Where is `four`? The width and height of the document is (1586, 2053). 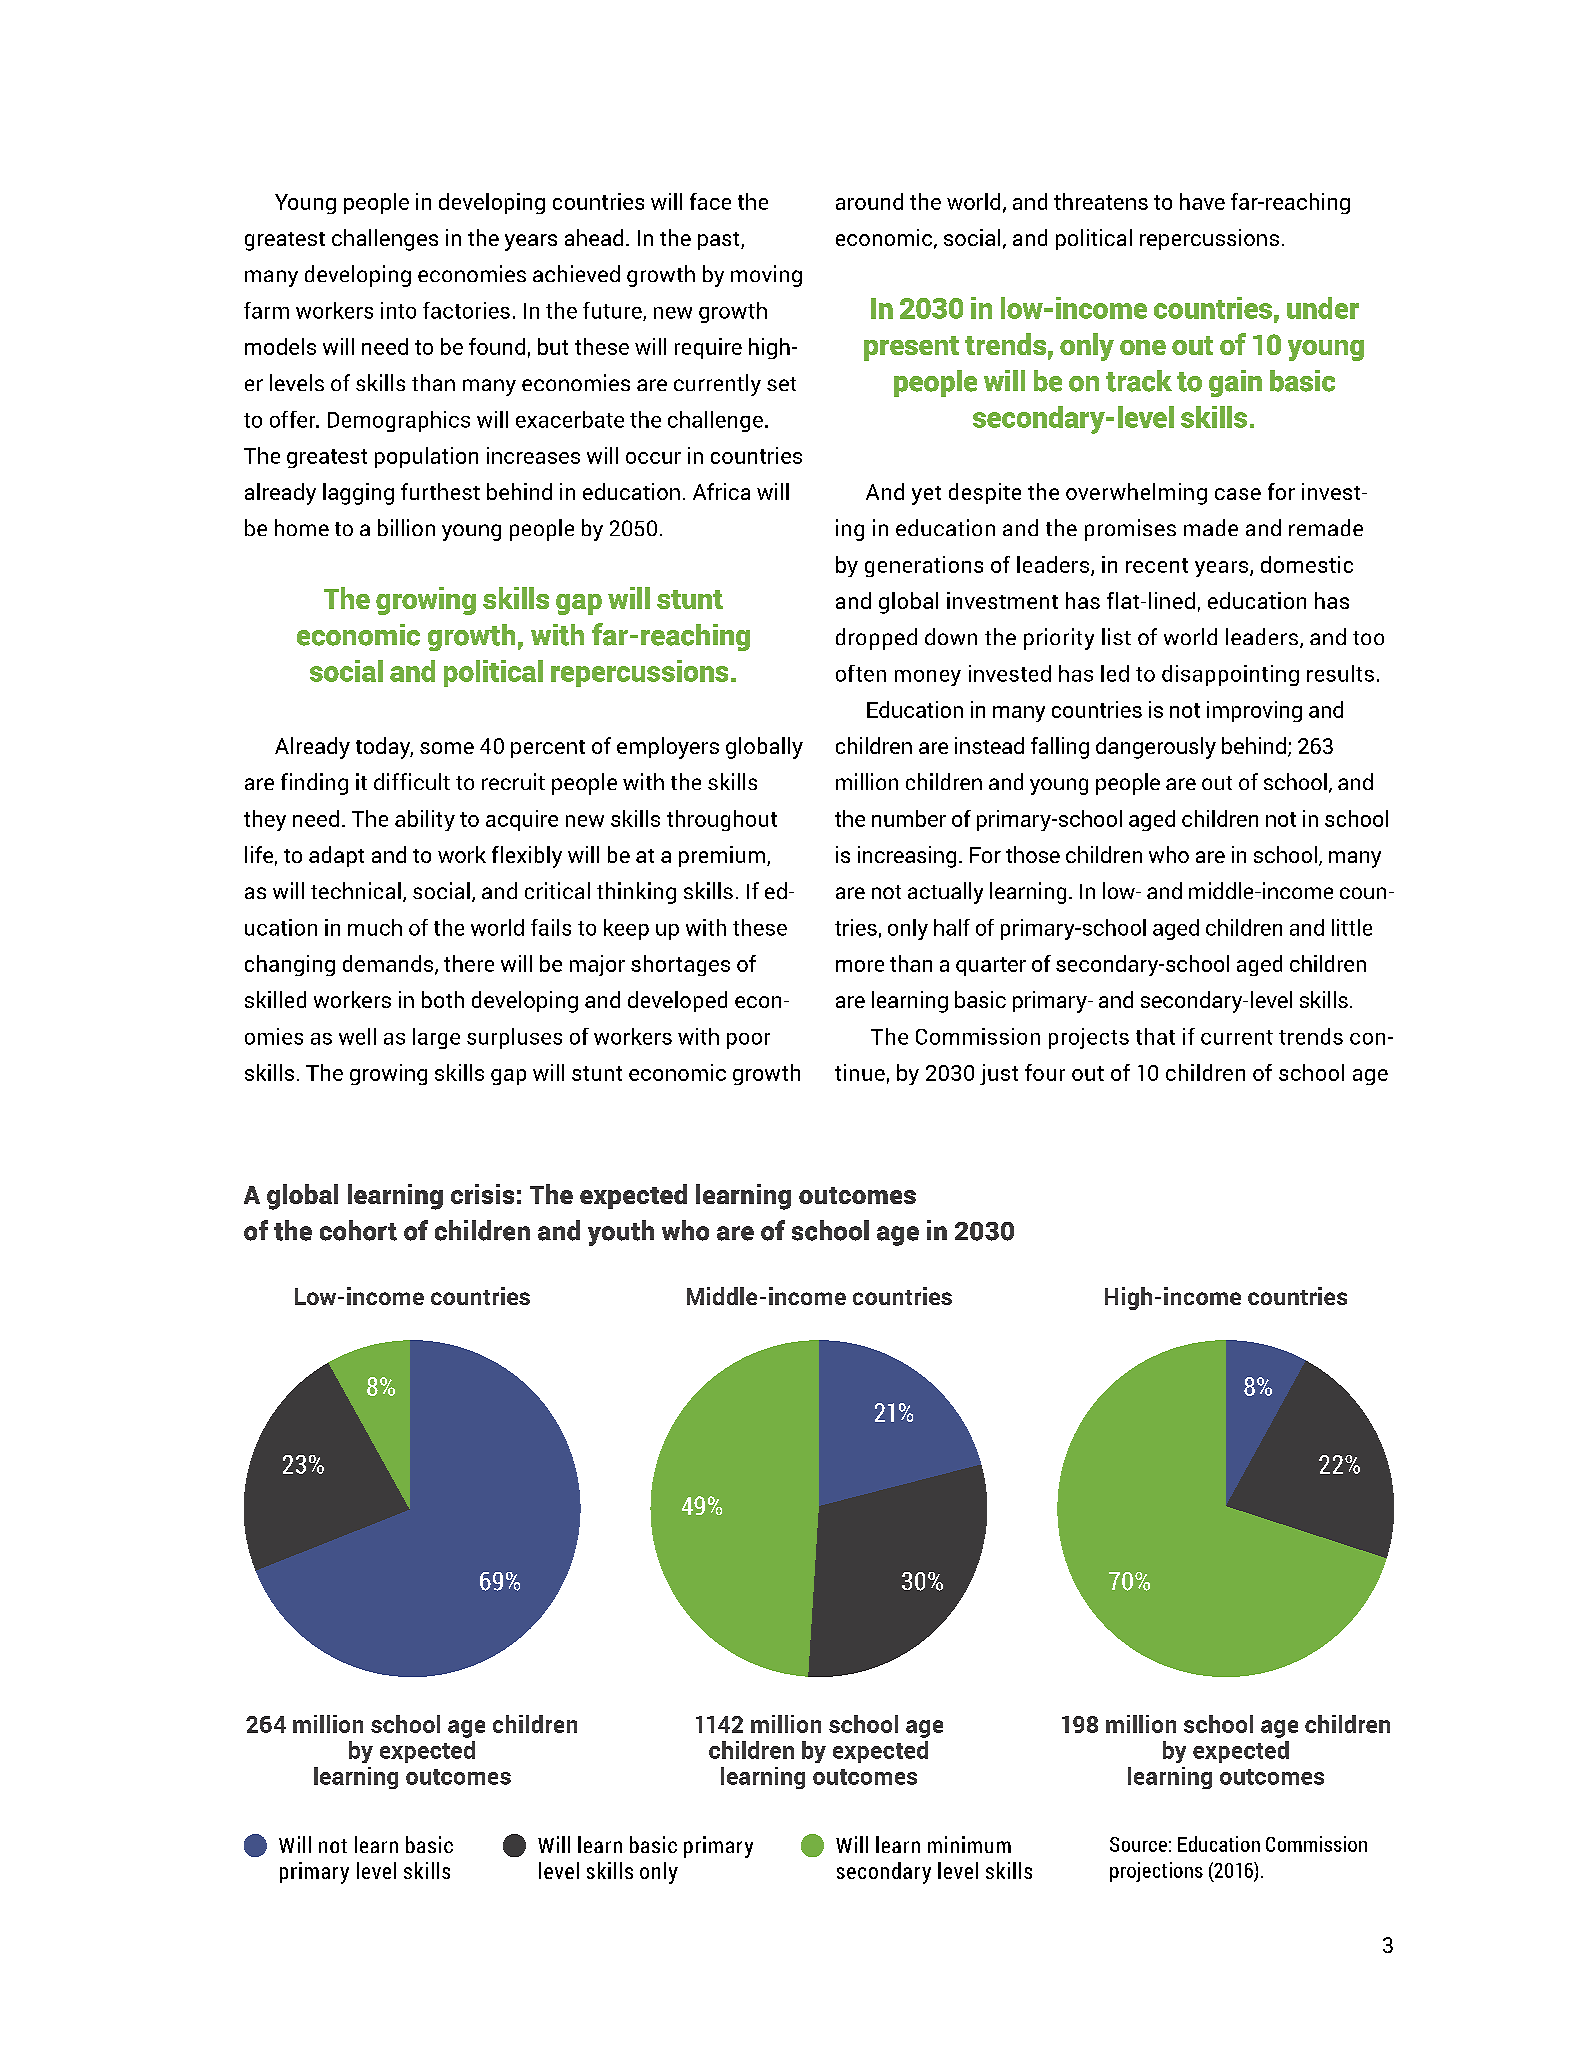 four is located at coordinates (1045, 1072).
